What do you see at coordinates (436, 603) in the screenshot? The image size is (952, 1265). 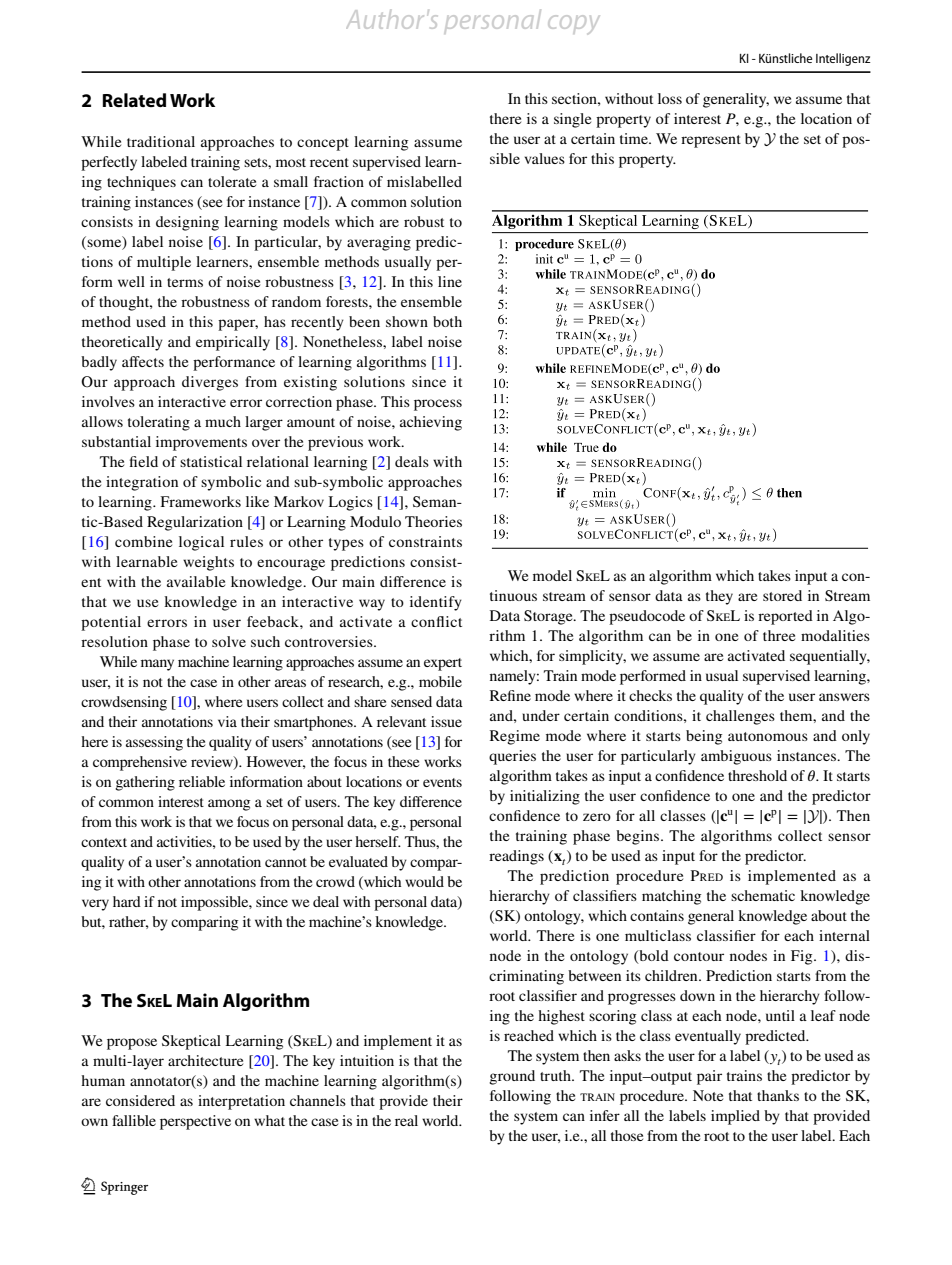 I see `identify` at bounding box center [436, 603].
